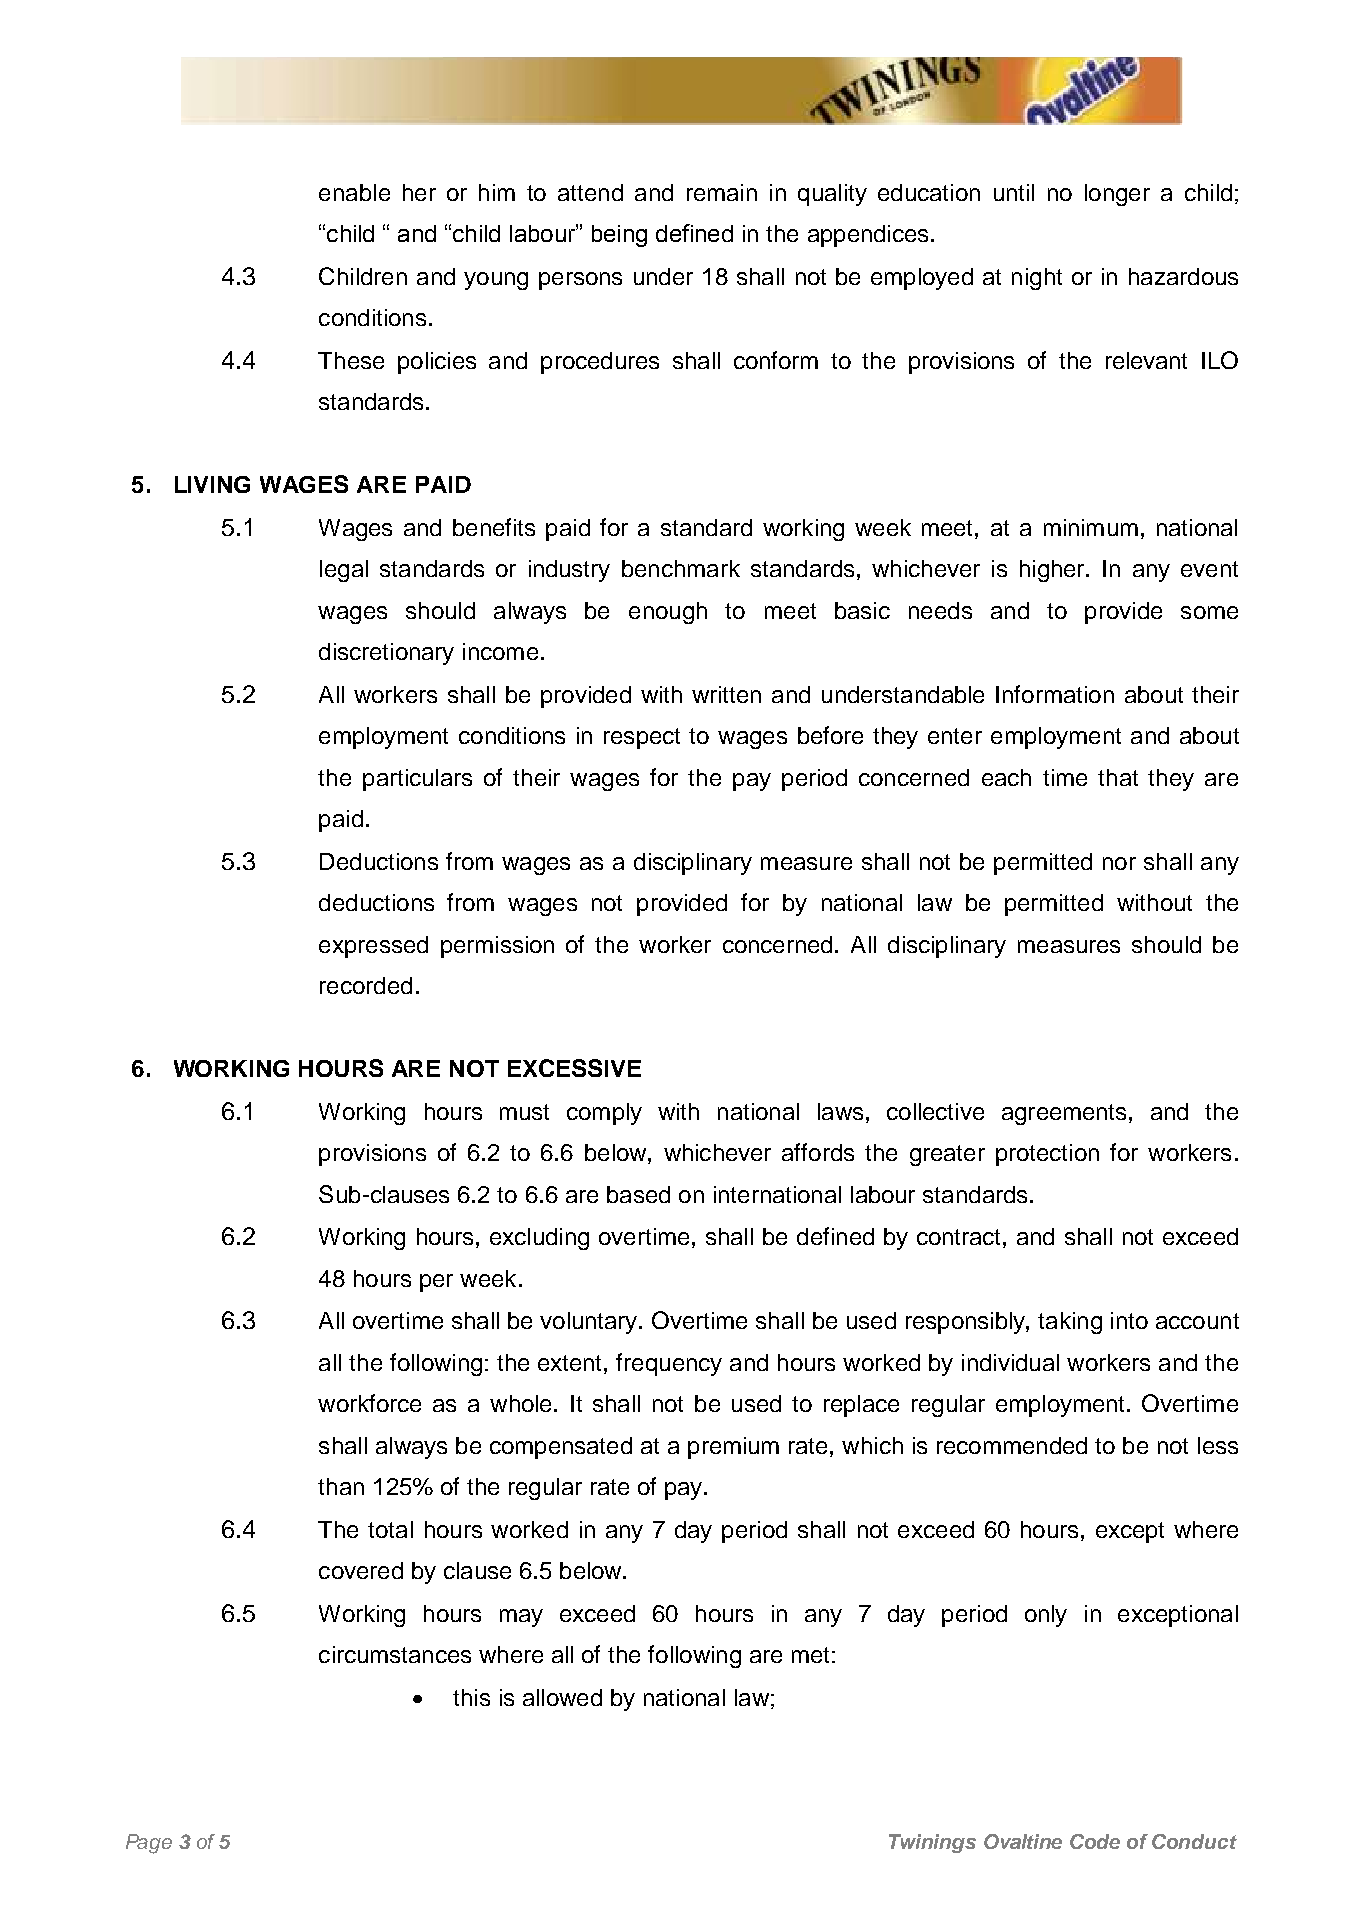  Describe the element at coordinates (344, 571) in the screenshot. I see `legal` at that location.
